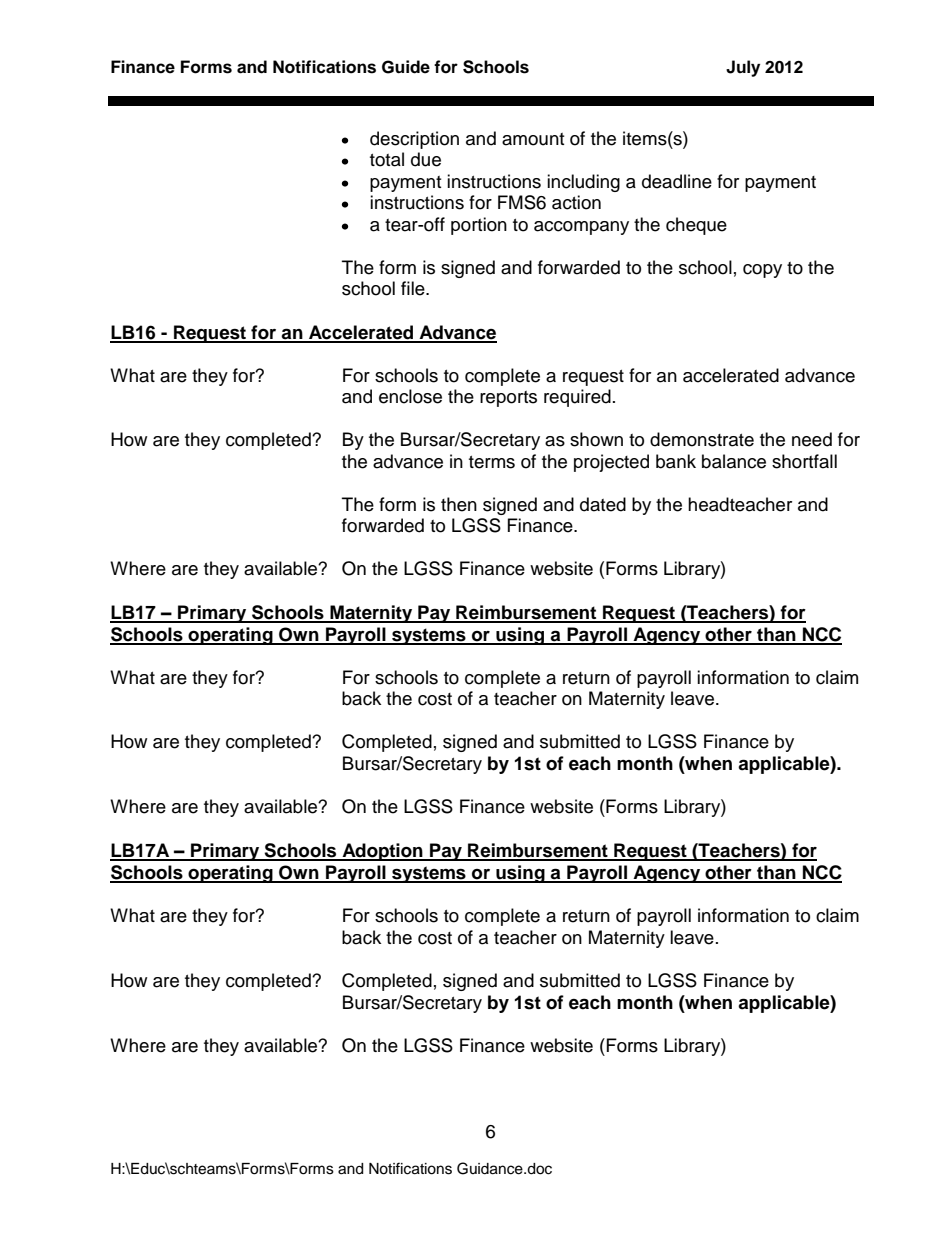  What do you see at coordinates (734, 461) in the page?
I see `balance` at bounding box center [734, 461].
